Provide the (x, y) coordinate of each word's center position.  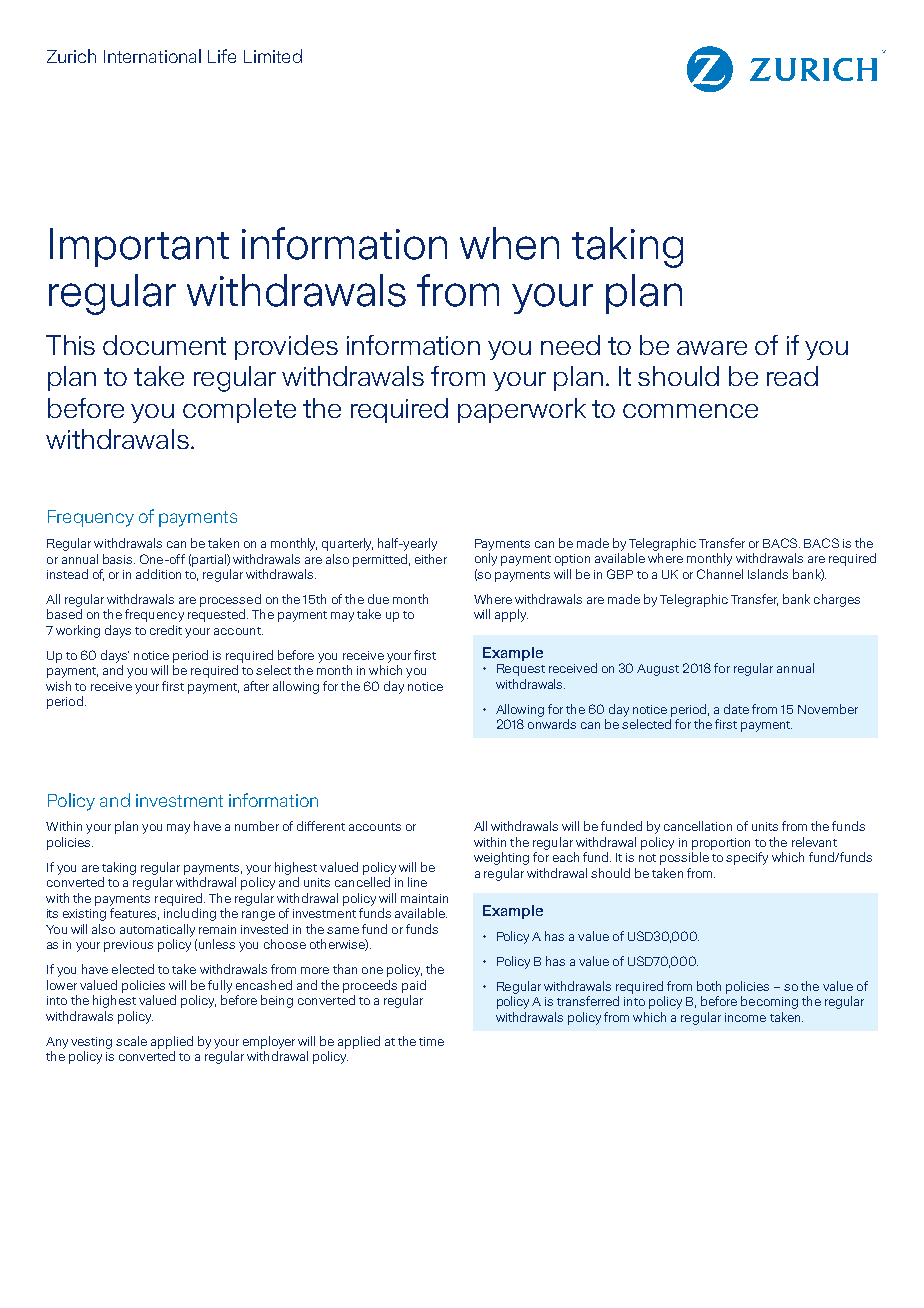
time (431, 1041)
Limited (273, 56)
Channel (720, 574)
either (431, 559)
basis (119, 559)
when (509, 243)
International (152, 56)
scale (131, 1041)
